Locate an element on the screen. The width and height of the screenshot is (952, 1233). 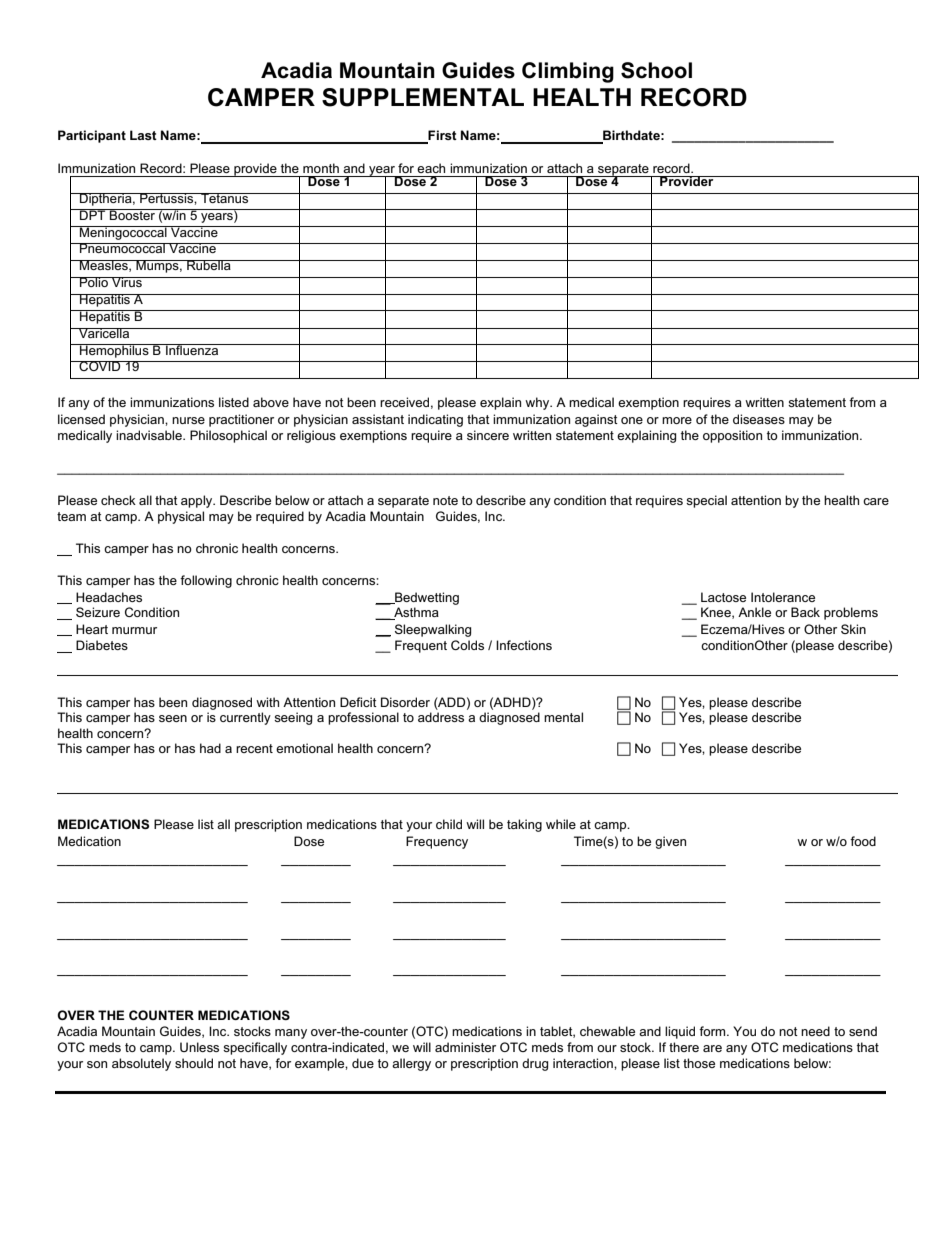
diseases is located at coordinates (759, 419).
